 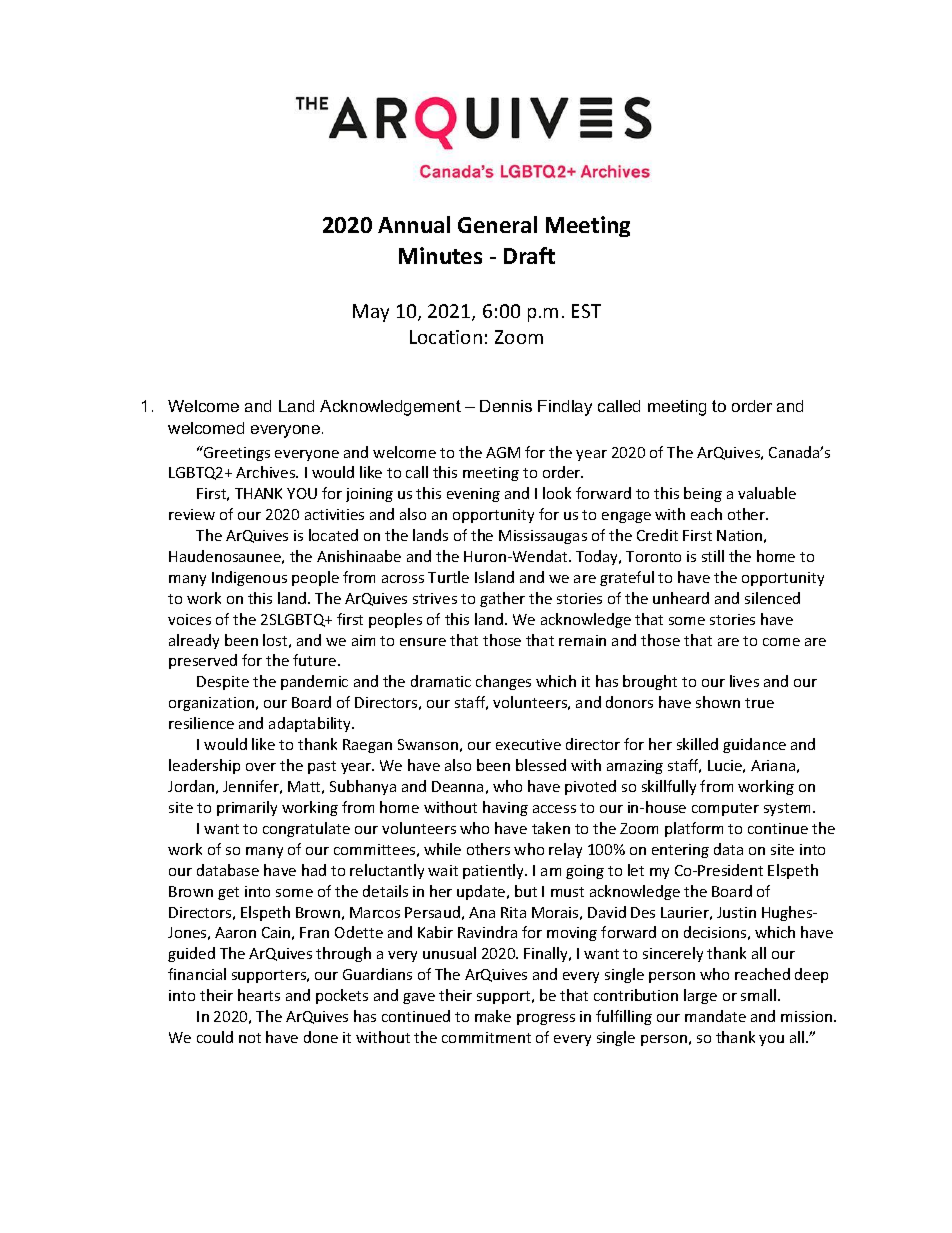 What do you see at coordinates (259, 995) in the image?
I see `hearts` at bounding box center [259, 995].
